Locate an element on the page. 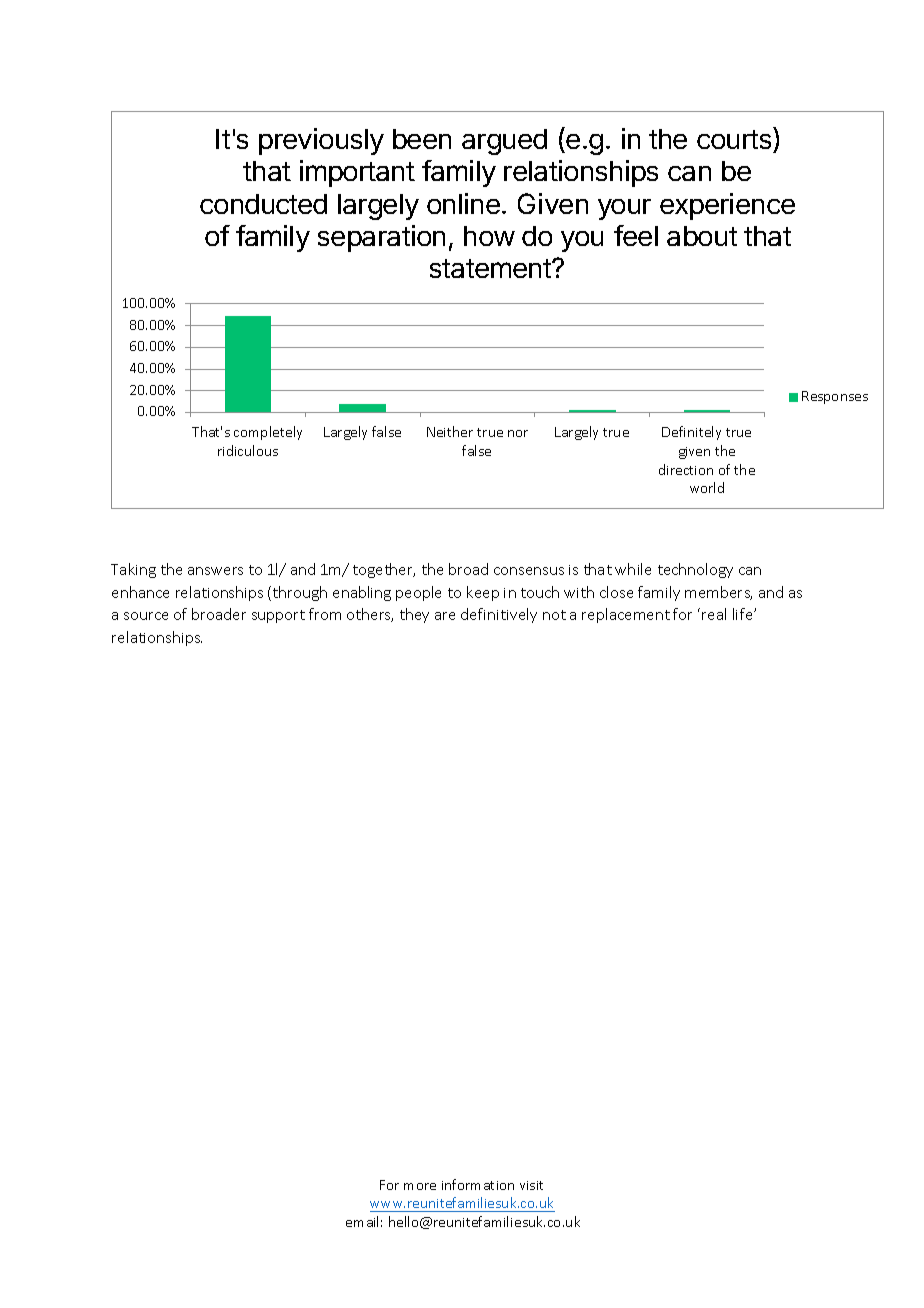 The image size is (924, 1308). definitively is located at coordinates (499, 615).
